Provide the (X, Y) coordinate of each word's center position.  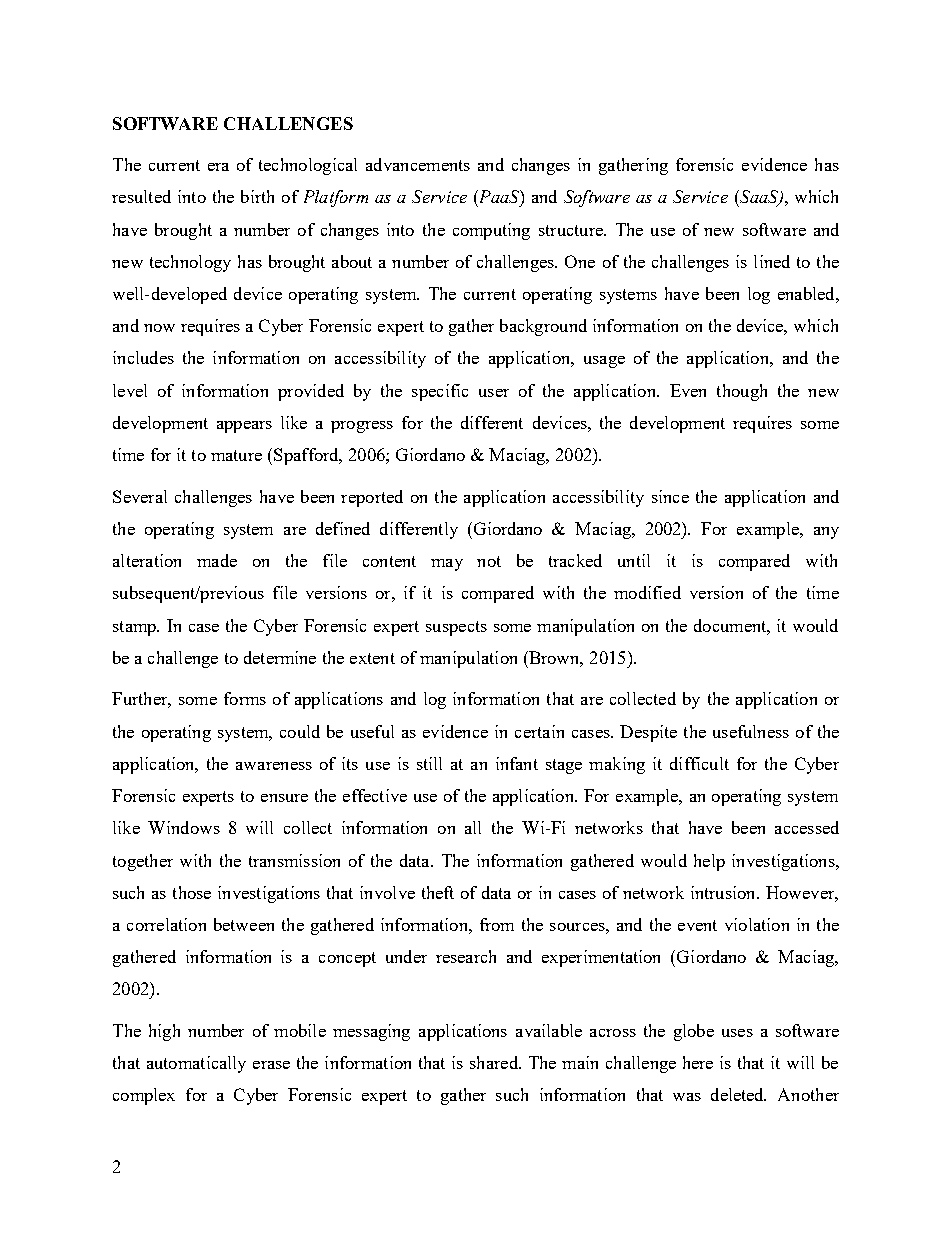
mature (236, 455)
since (670, 496)
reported (372, 498)
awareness (274, 766)
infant (517, 763)
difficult (699, 763)
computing (491, 231)
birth (257, 196)
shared (495, 1062)
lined (772, 261)
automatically (196, 1064)
